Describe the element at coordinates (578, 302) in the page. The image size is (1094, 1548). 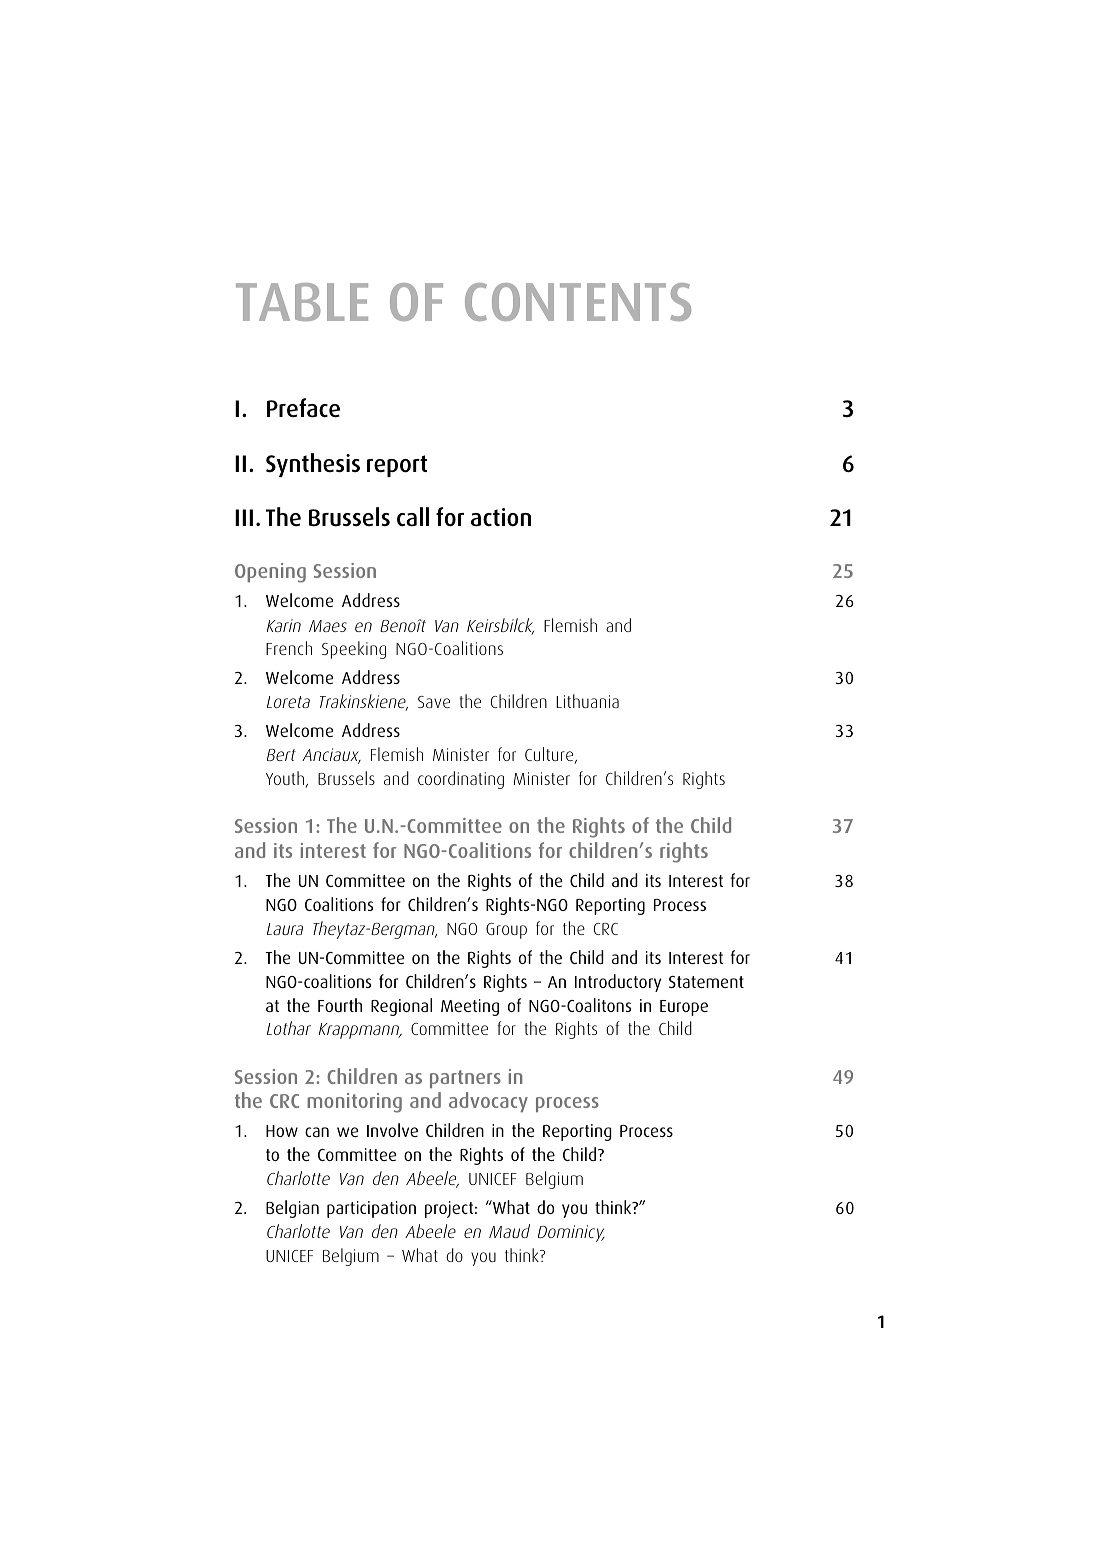
I see `CONTENTS` at that location.
